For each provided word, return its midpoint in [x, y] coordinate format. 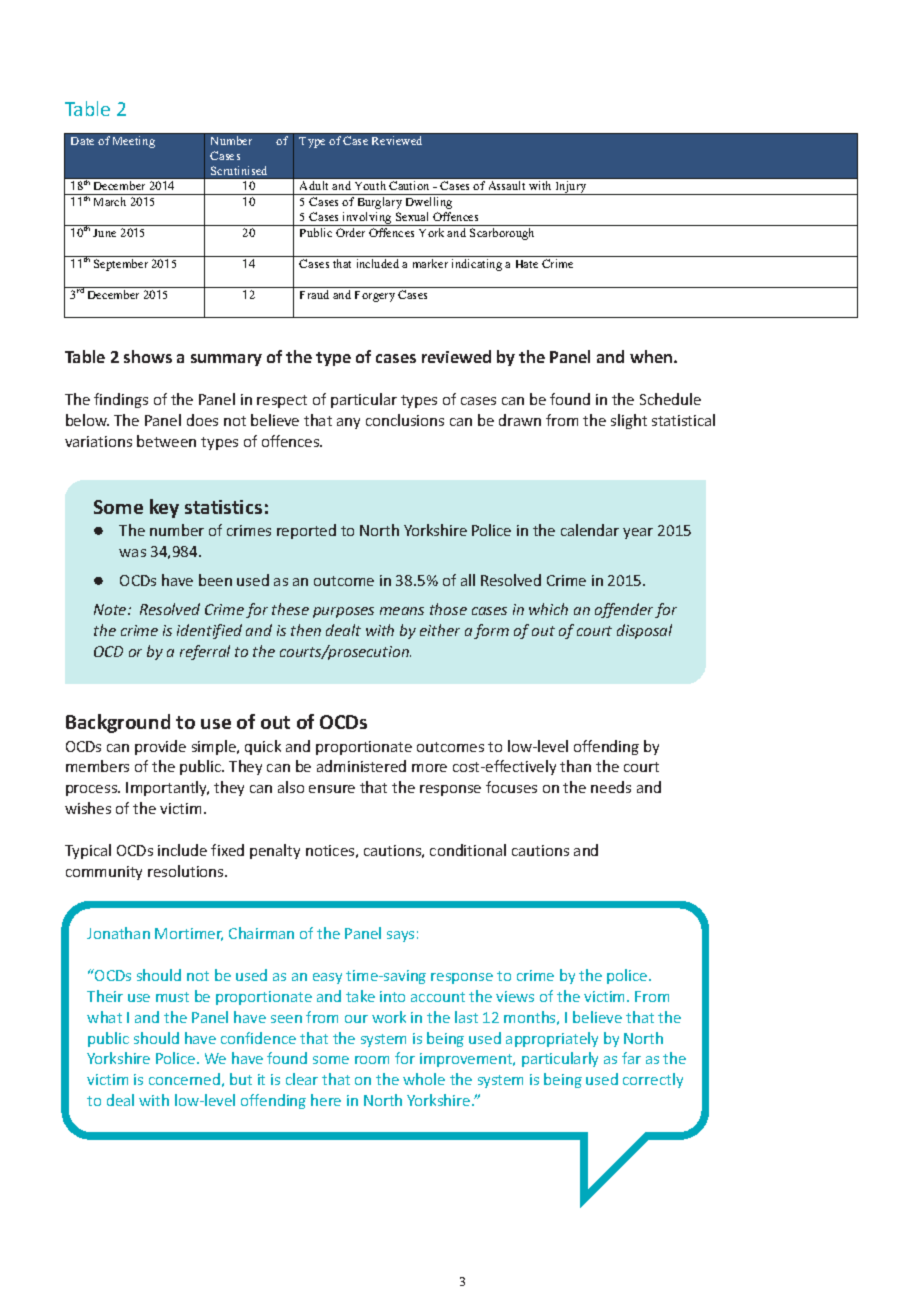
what [104, 1017]
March [110, 201]
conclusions [405, 420]
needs [611, 787]
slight [629, 421]
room [372, 1060]
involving [367, 219]
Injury [571, 188]
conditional [468, 850]
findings [121, 400]
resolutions [187, 871]
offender [624, 610]
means [402, 611]
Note [111, 609]
